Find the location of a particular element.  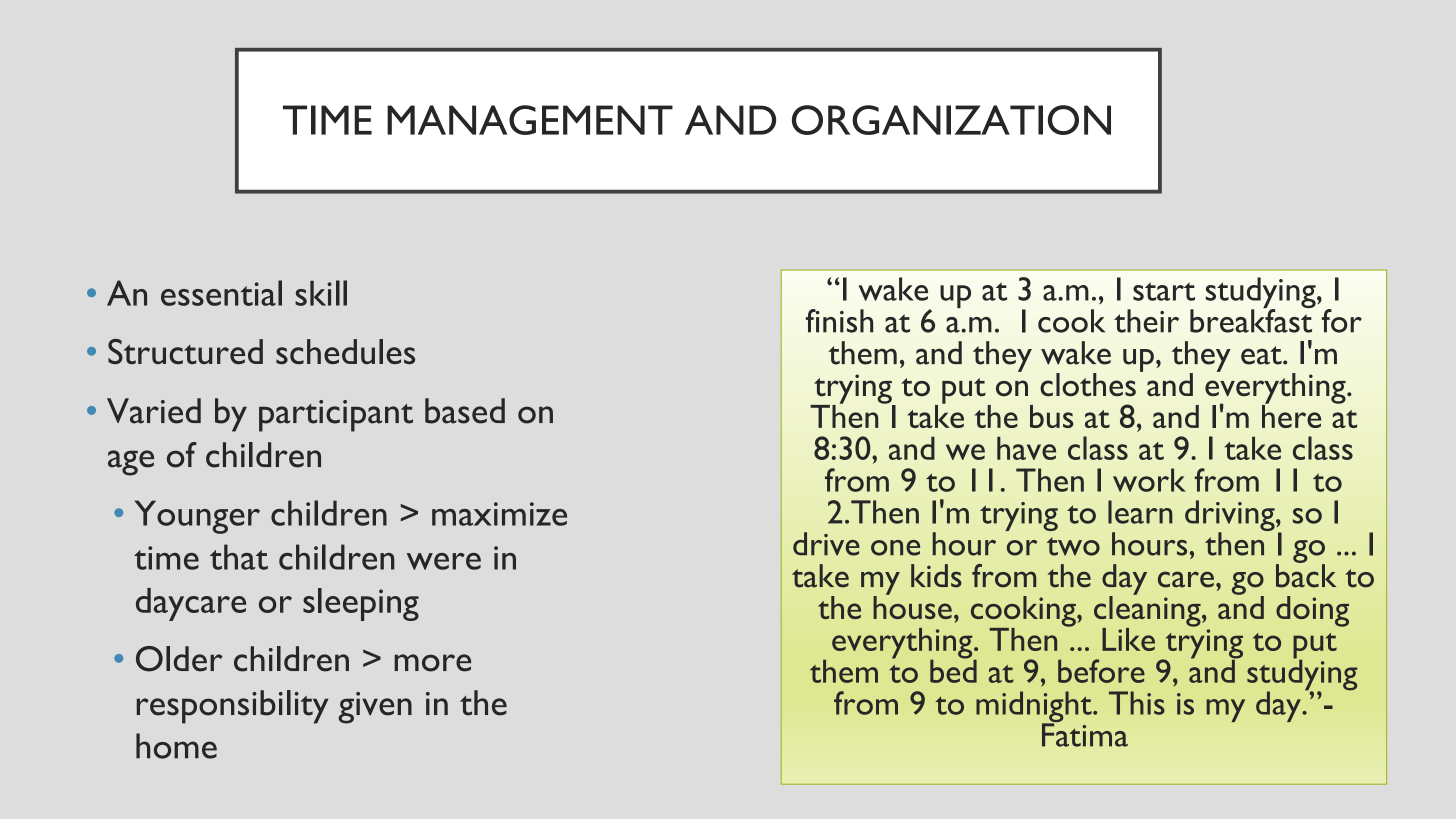

MANAGEMENT is located at coordinates (530, 120).
